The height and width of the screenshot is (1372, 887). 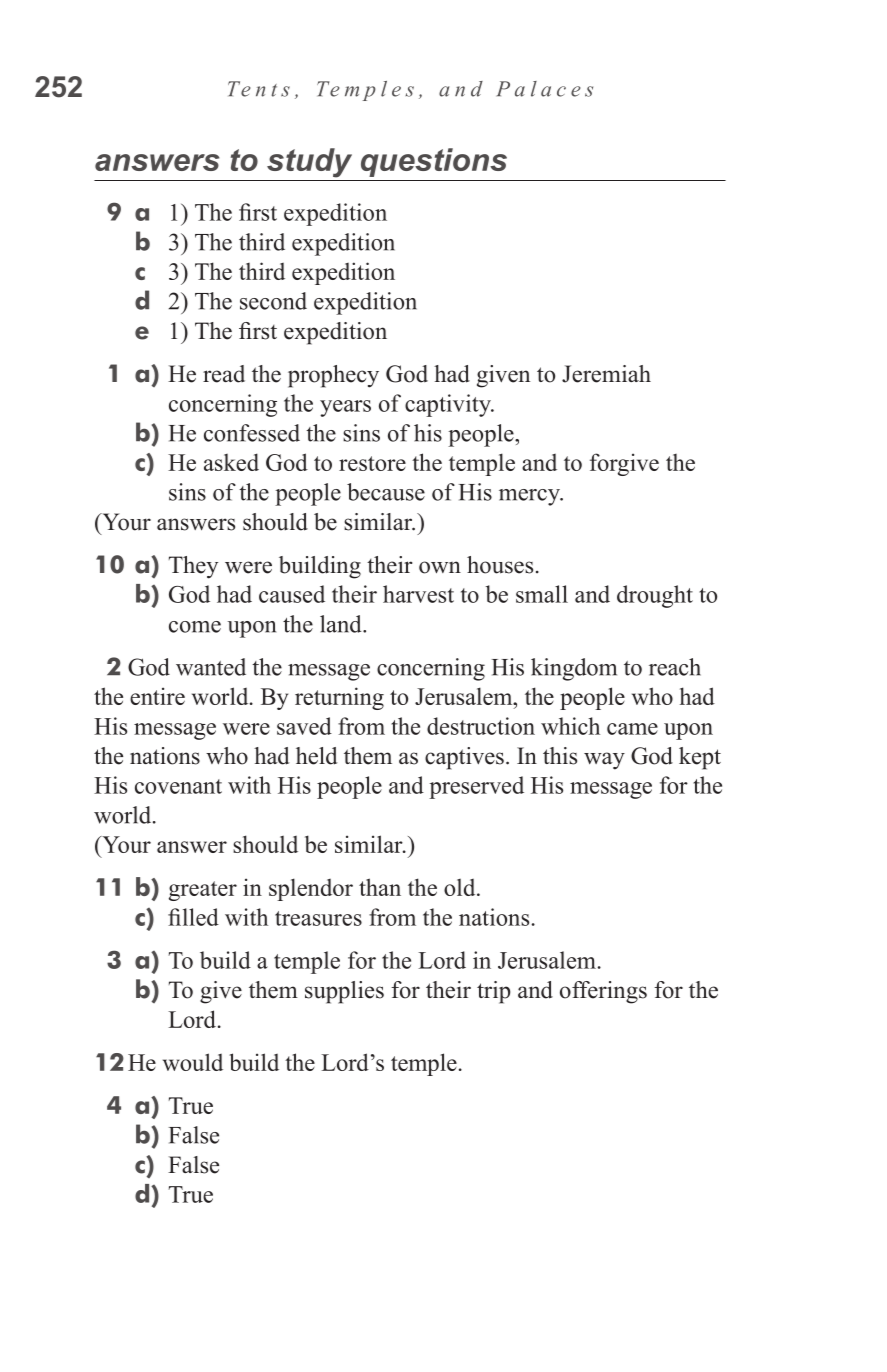 What do you see at coordinates (603, 992) in the screenshot?
I see `offerings` at bounding box center [603, 992].
